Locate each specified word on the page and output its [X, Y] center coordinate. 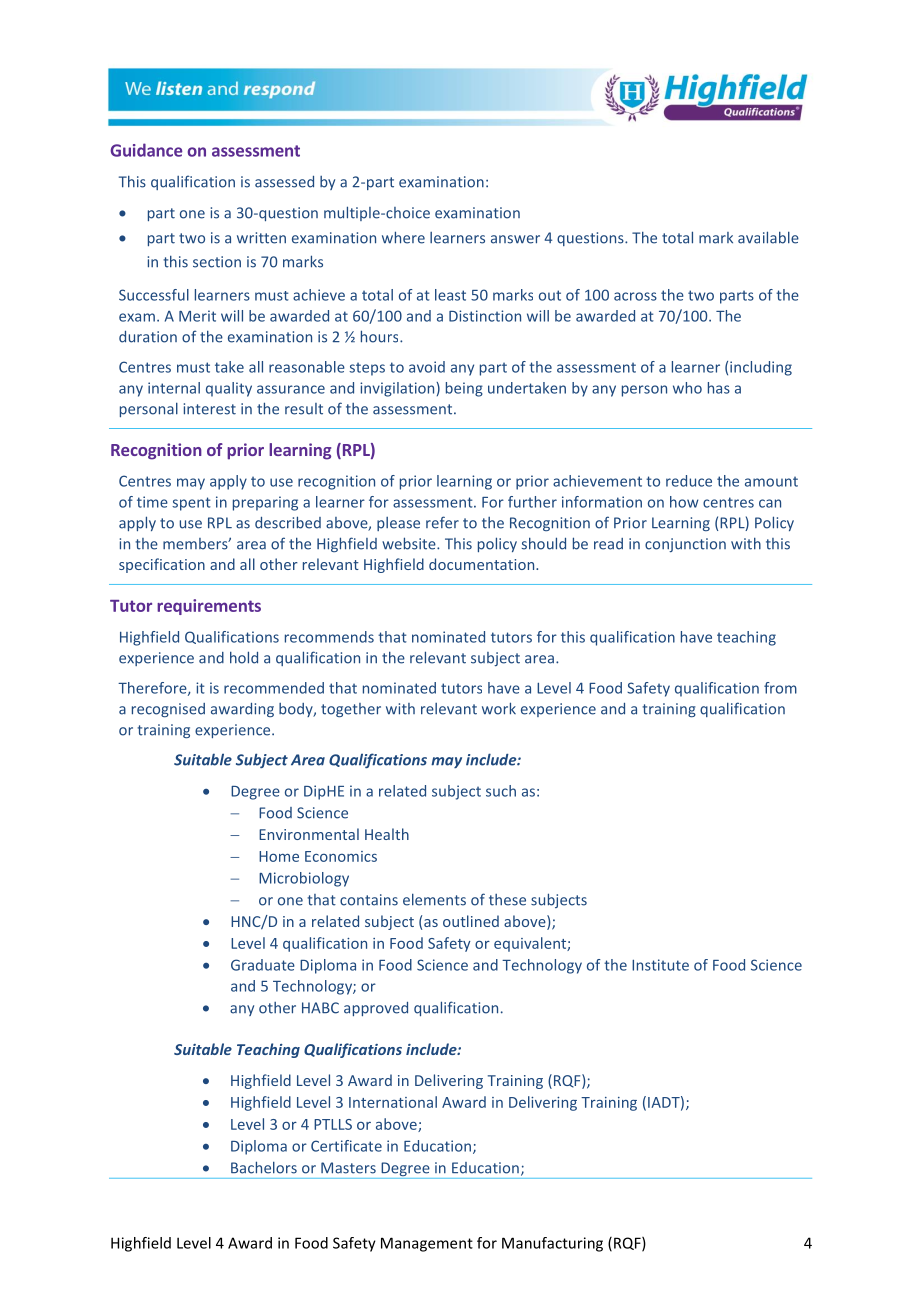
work [499, 708]
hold [244, 657]
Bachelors [264, 1167]
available [768, 237]
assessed [284, 182]
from [780, 688]
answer [515, 239]
